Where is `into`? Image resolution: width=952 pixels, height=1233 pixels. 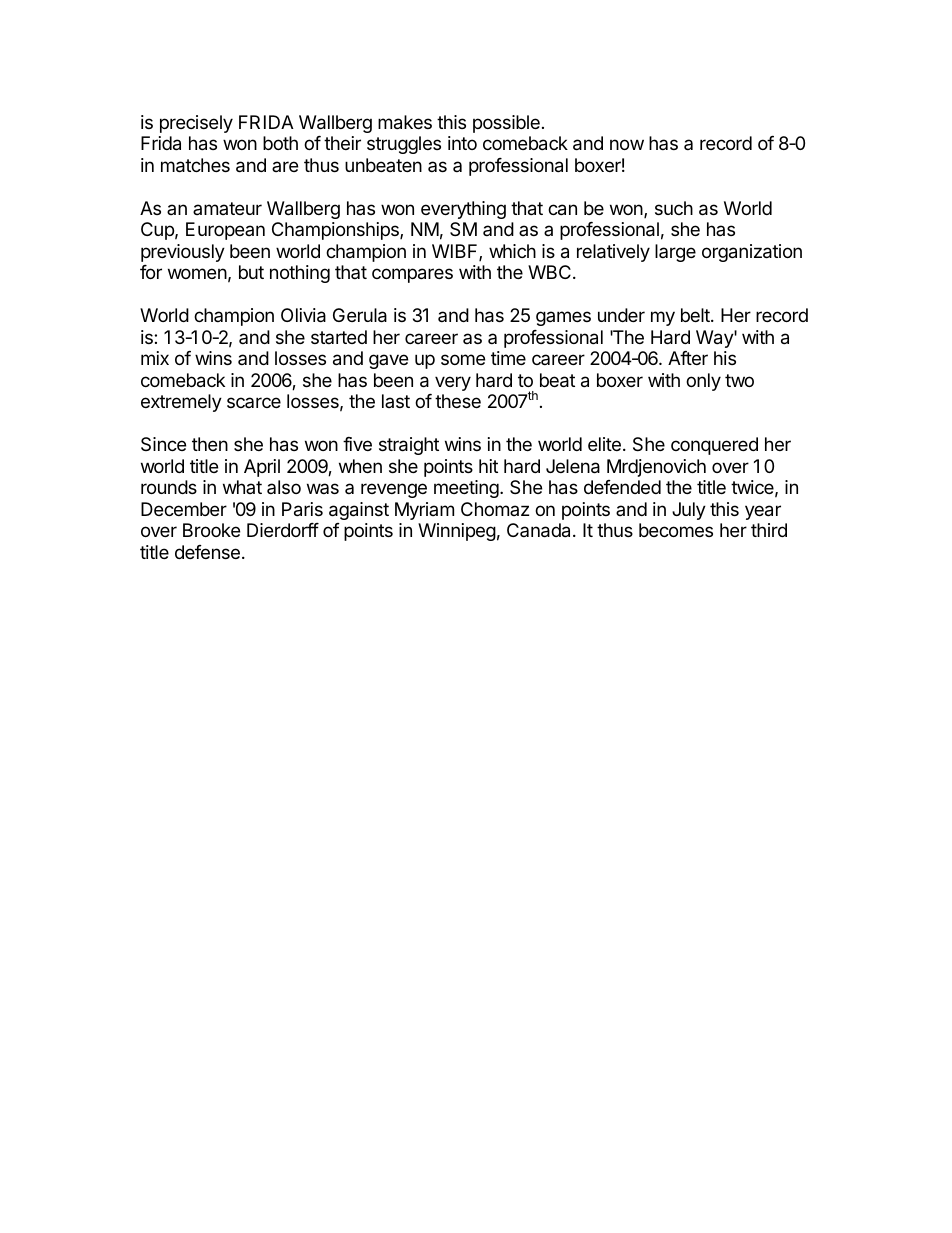
into is located at coordinates (462, 143).
